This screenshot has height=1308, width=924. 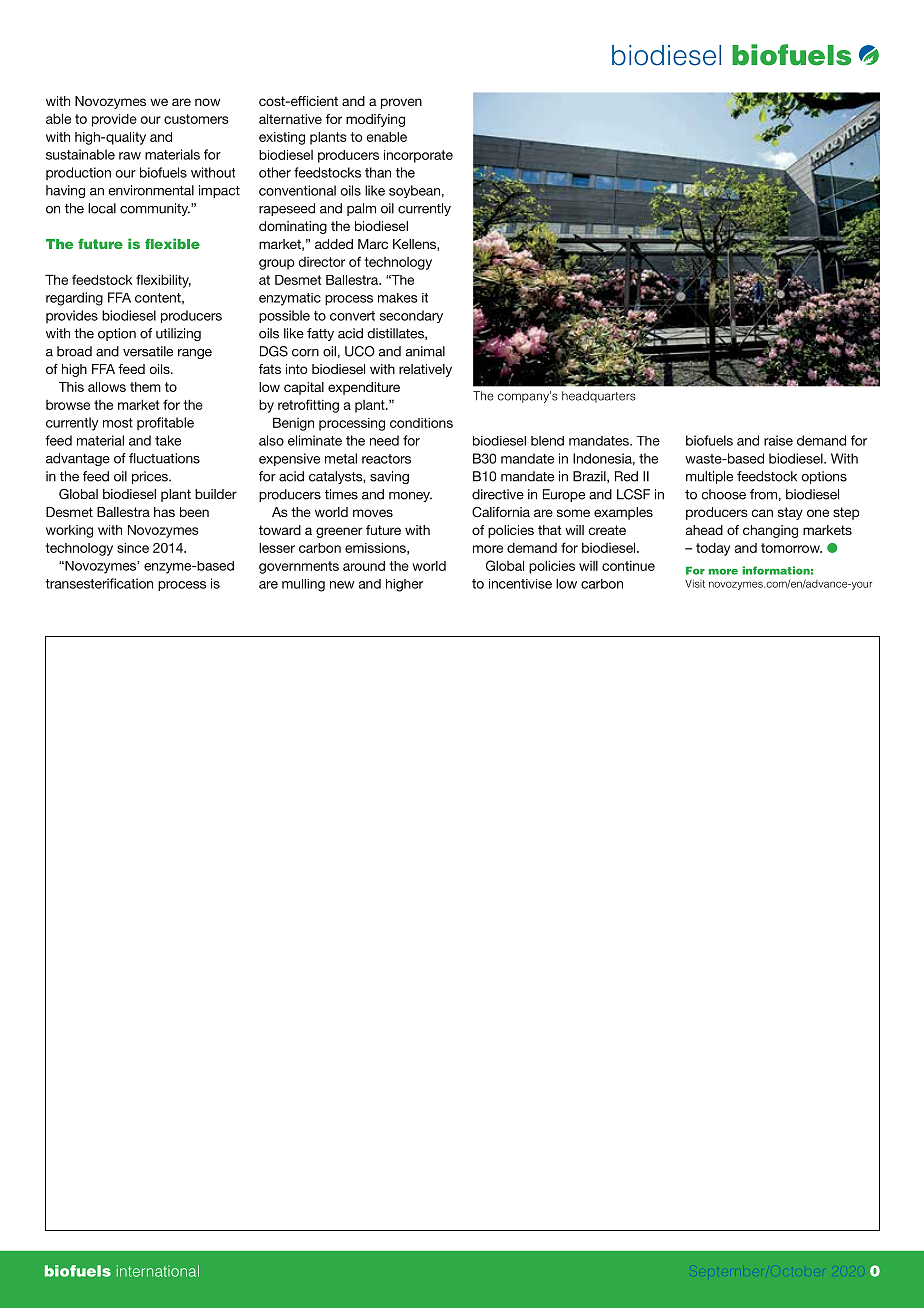 What do you see at coordinates (498, 494) in the screenshot?
I see `directive` at bounding box center [498, 494].
